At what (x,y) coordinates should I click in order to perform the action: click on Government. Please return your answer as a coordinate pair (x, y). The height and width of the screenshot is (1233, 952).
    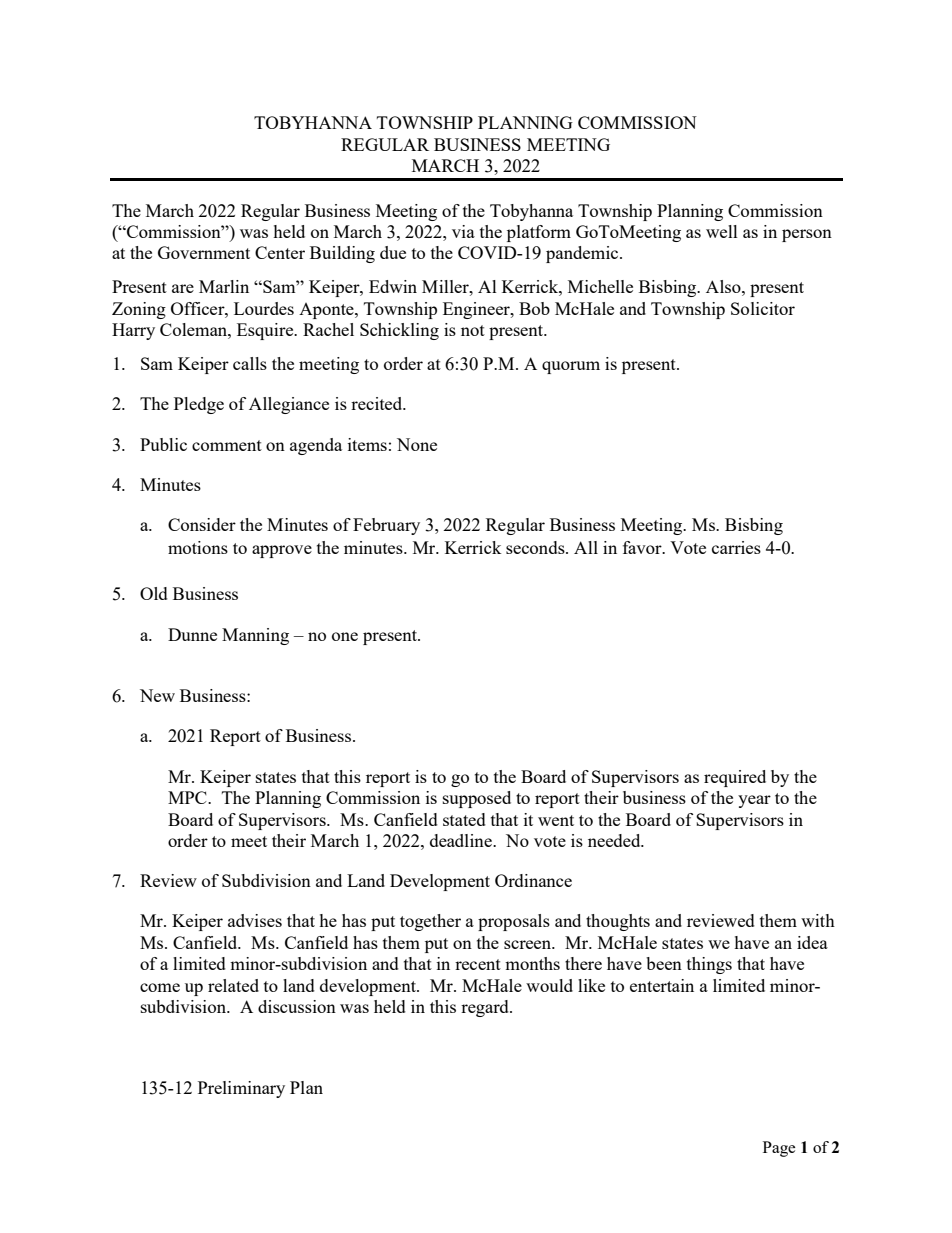
    Looking at the image, I should click on (204, 252).
